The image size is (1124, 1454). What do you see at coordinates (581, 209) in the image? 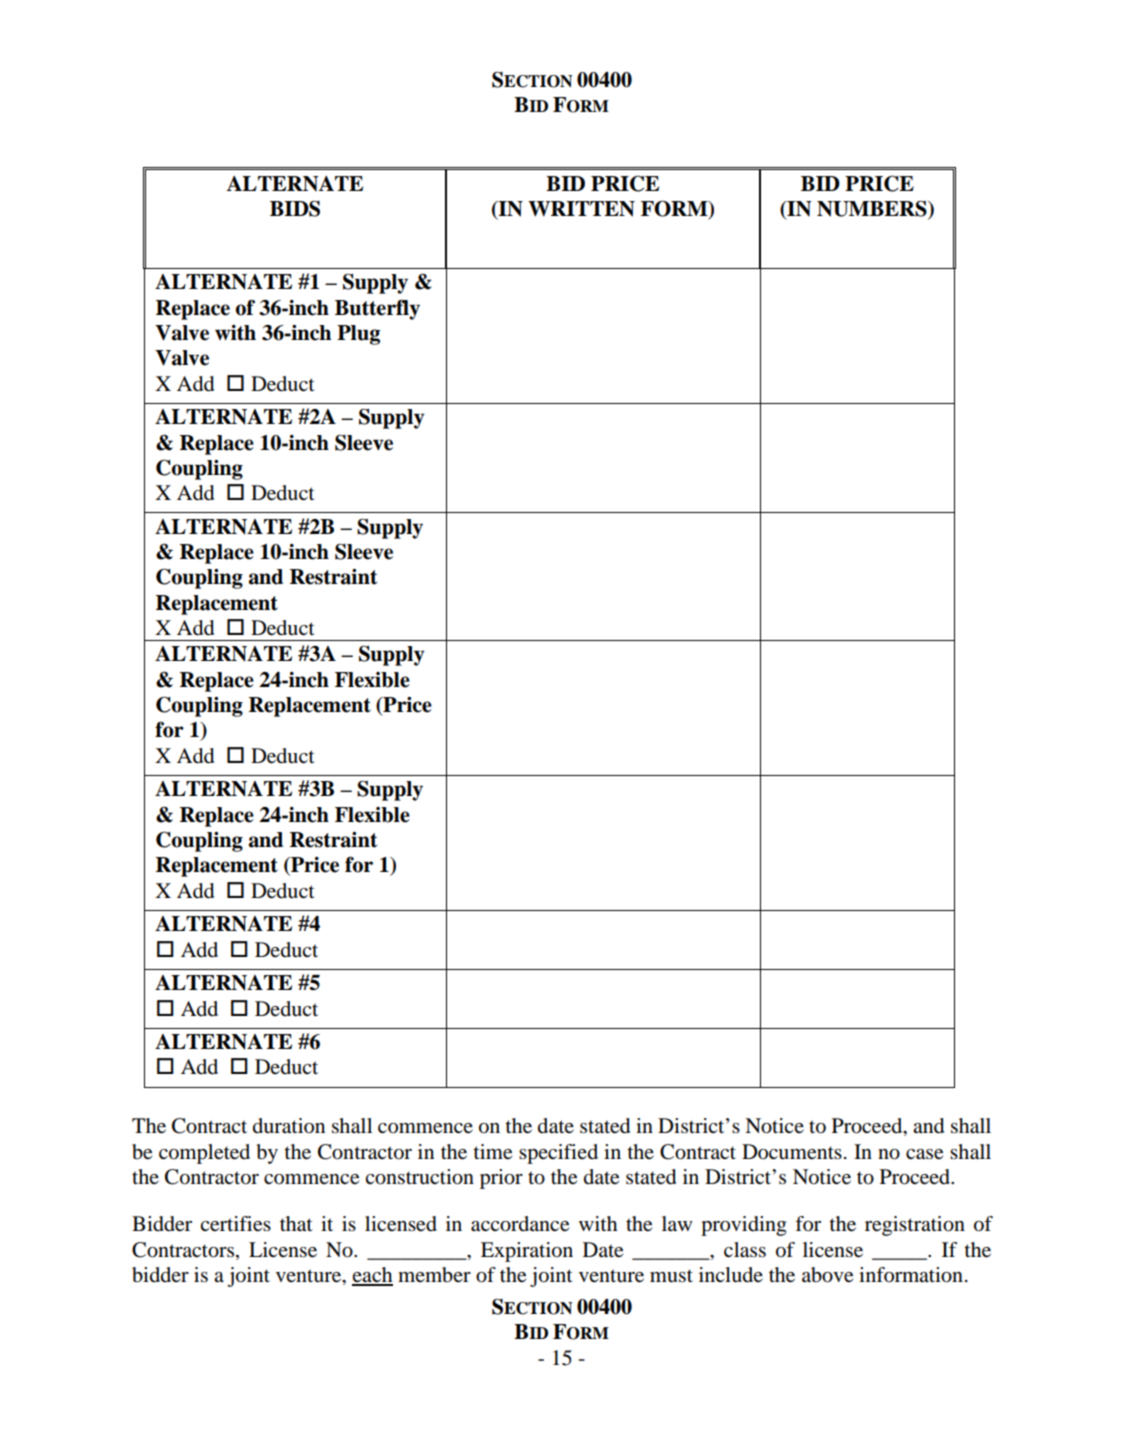
I see `WRITTEN` at bounding box center [581, 209].
